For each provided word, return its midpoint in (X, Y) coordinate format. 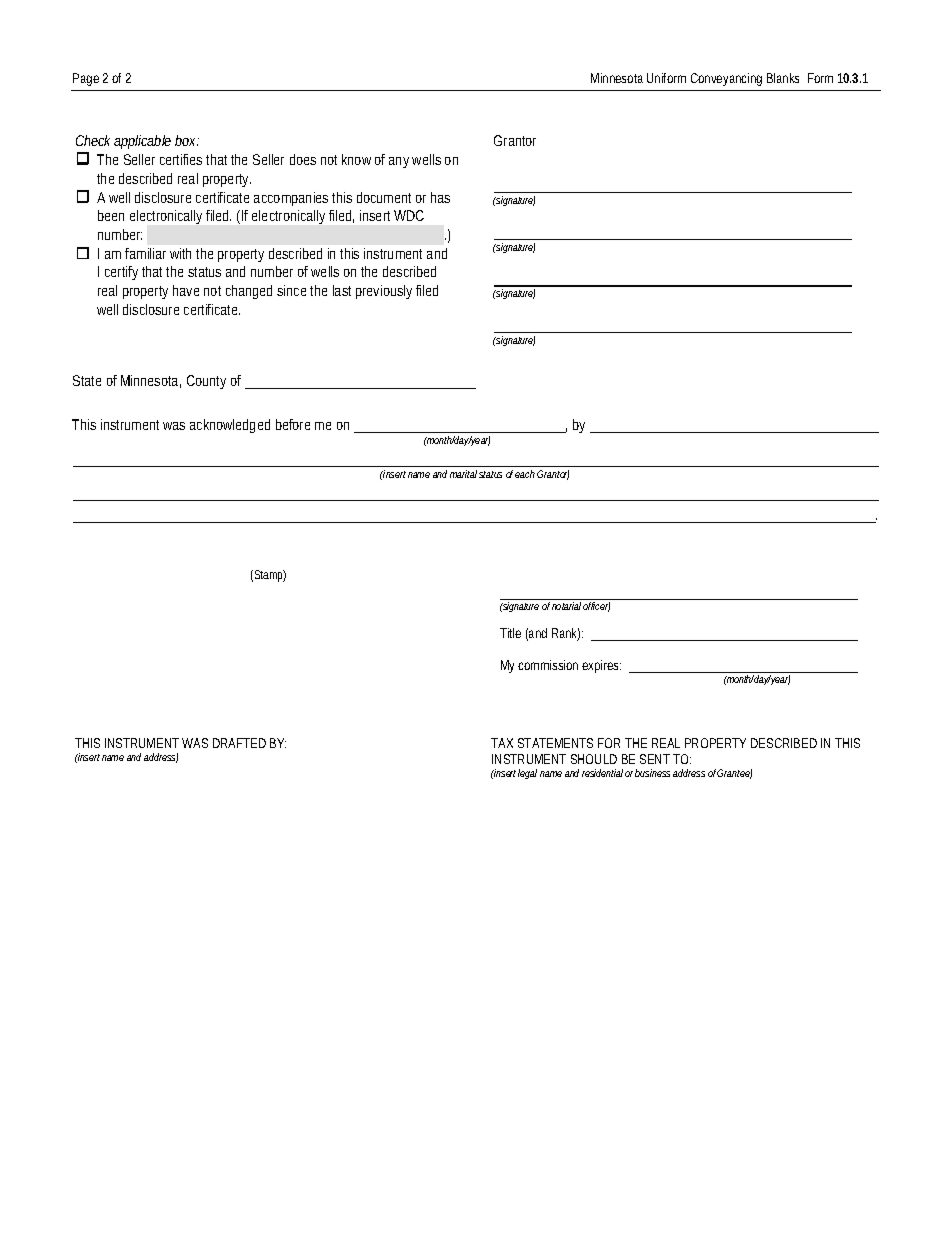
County (206, 382)
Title (510, 633)
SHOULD (594, 759)
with (180, 253)
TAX (502, 743)
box (187, 140)
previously (384, 292)
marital (463, 474)
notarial (566, 606)
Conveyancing (726, 79)
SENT (655, 759)
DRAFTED (239, 743)
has (440, 197)
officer (596, 607)
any (399, 162)
